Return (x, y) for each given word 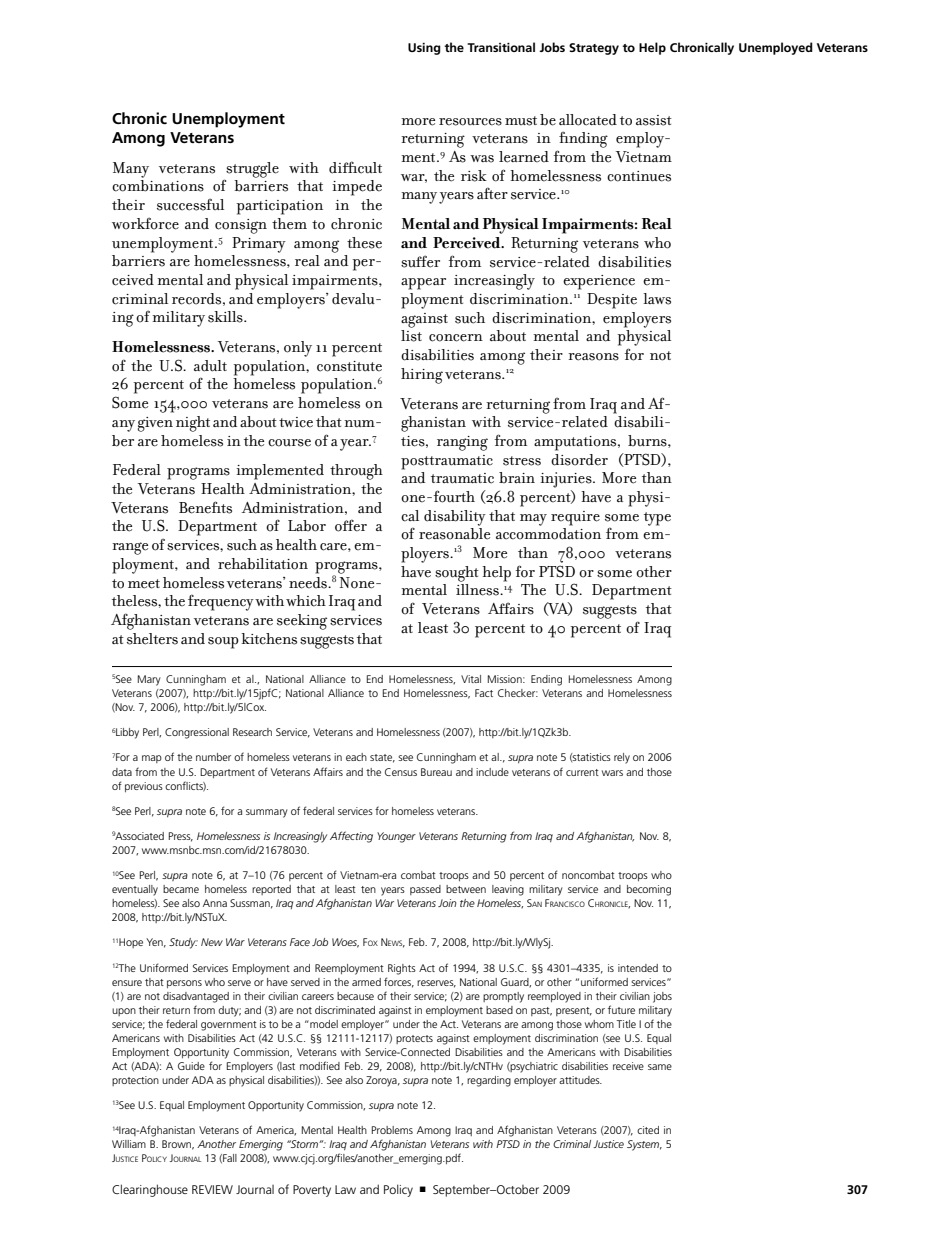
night (193, 424)
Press (181, 837)
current (582, 772)
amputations (576, 443)
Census (401, 772)
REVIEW (212, 1189)
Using (424, 49)
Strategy (594, 49)
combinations (158, 186)
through (356, 472)
